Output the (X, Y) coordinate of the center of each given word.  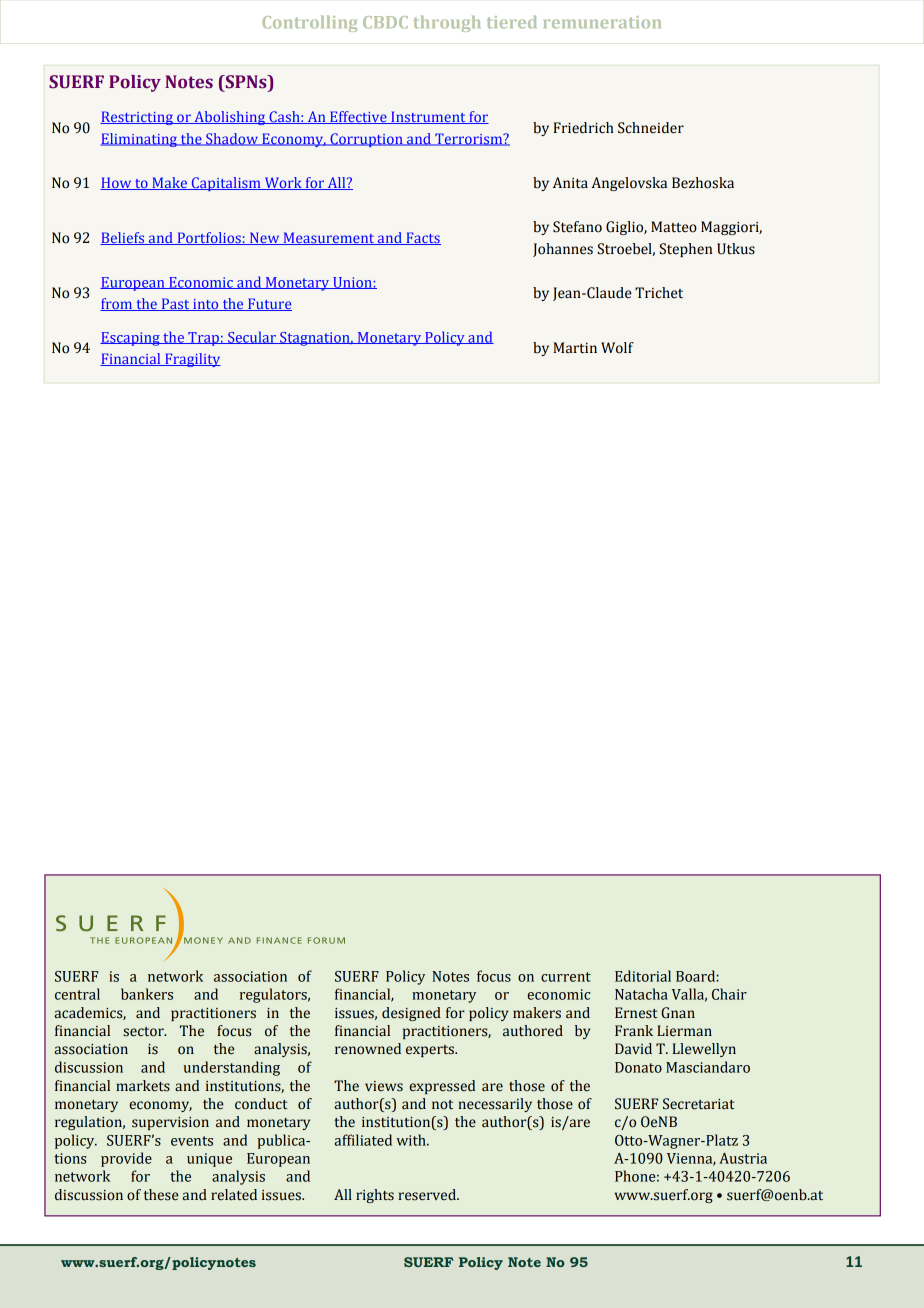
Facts (422, 238)
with (412, 1140)
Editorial (643, 976)
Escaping (131, 339)
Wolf (617, 348)
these (161, 1195)
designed (411, 1014)
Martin (575, 348)
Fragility (192, 360)
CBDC (385, 22)
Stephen (686, 250)
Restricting (137, 118)
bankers (147, 994)
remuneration (602, 22)
